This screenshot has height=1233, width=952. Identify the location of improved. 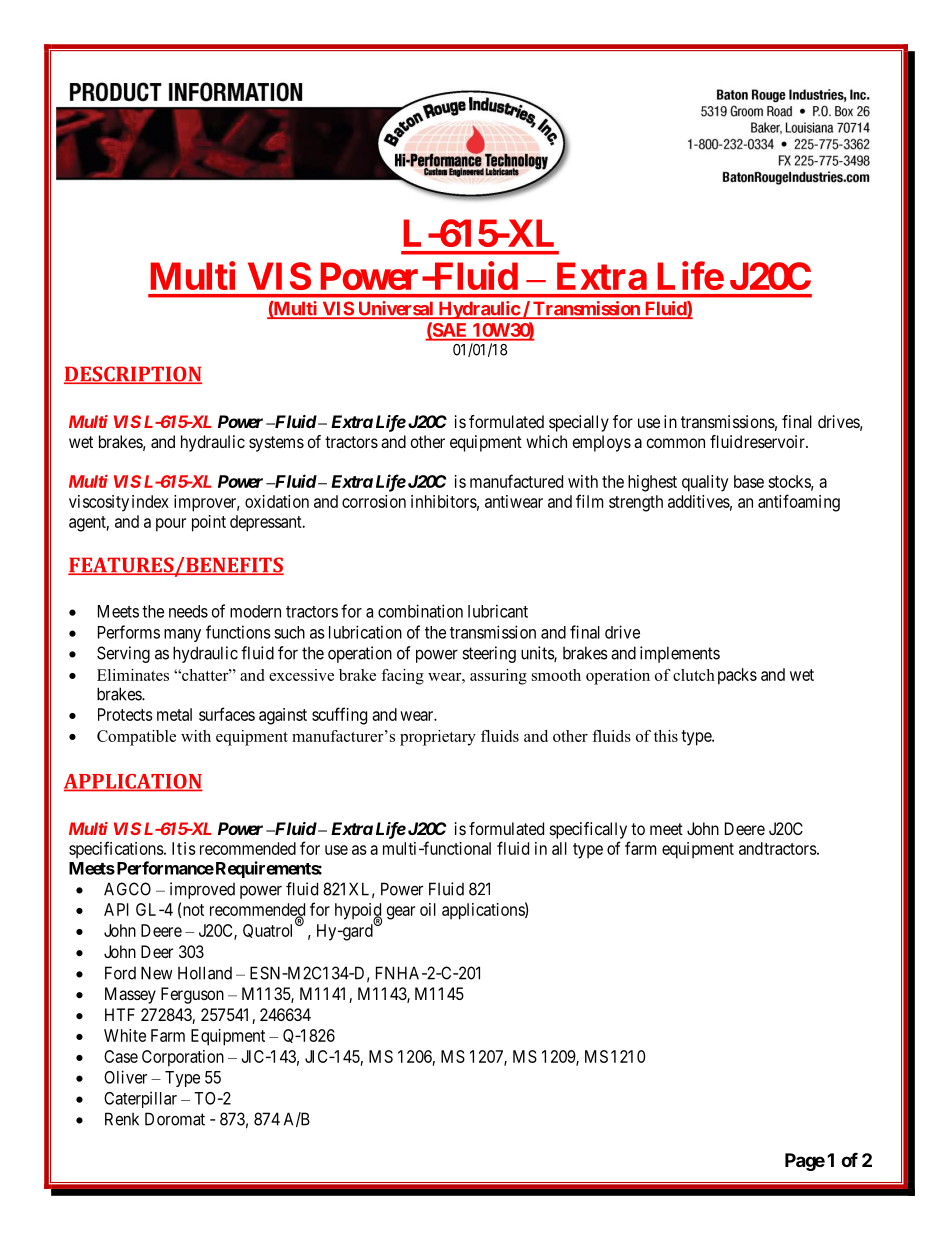
(202, 890).
